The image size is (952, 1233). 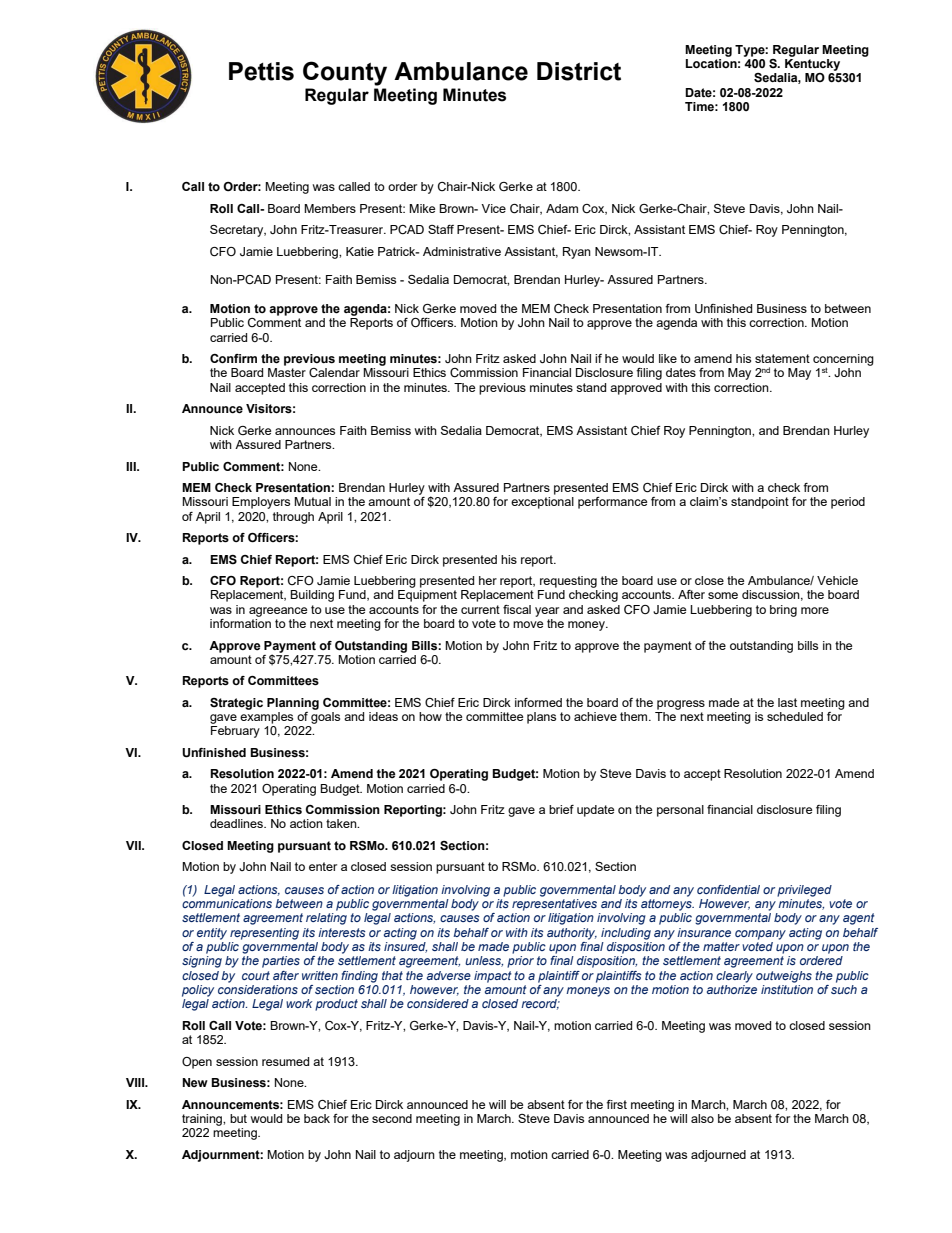 What do you see at coordinates (702, 1118) in the screenshot?
I see `also` at bounding box center [702, 1118].
